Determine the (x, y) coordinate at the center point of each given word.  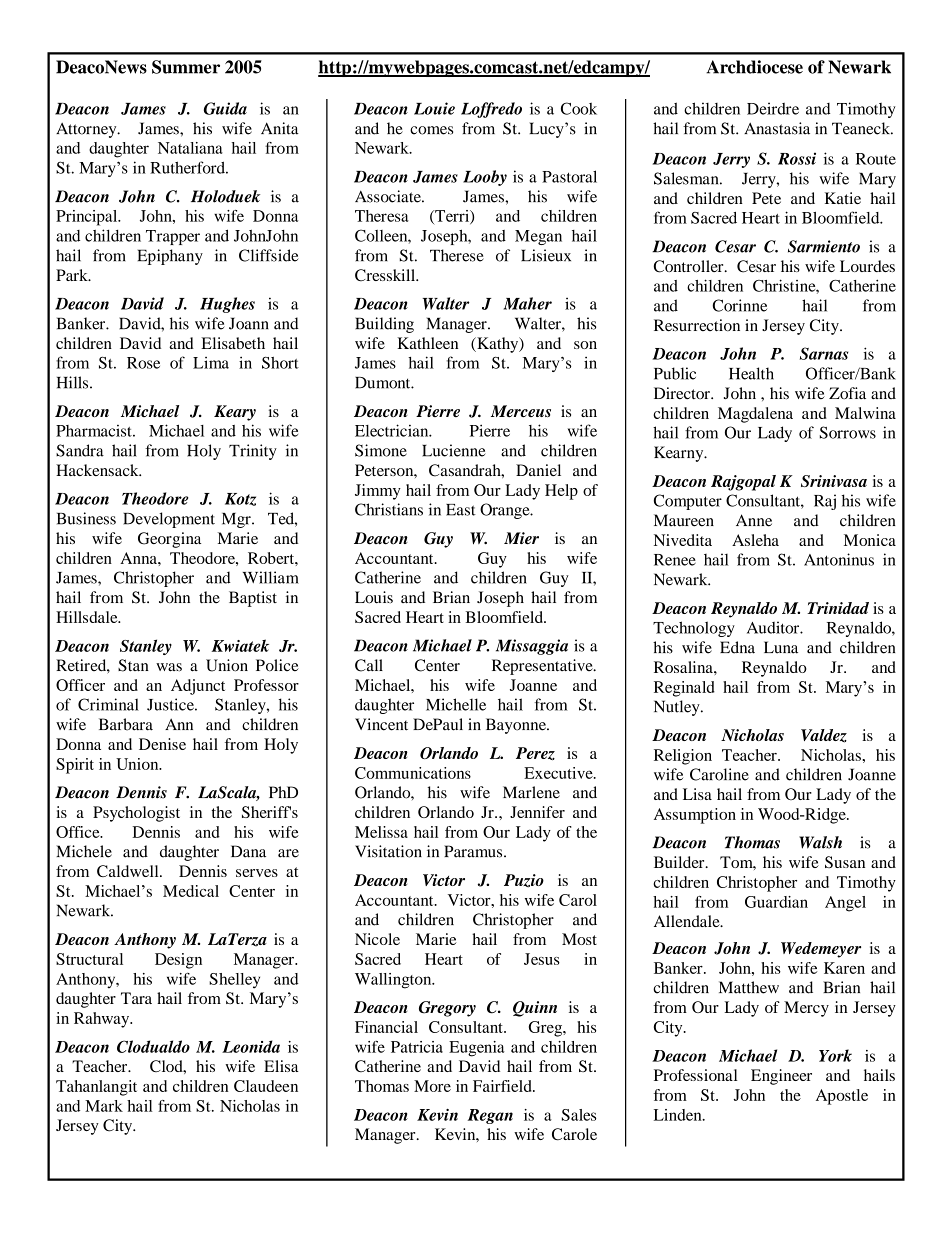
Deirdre (773, 108)
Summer (186, 67)
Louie (434, 108)
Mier (521, 538)
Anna (139, 558)
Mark (104, 1106)
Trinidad (838, 608)
